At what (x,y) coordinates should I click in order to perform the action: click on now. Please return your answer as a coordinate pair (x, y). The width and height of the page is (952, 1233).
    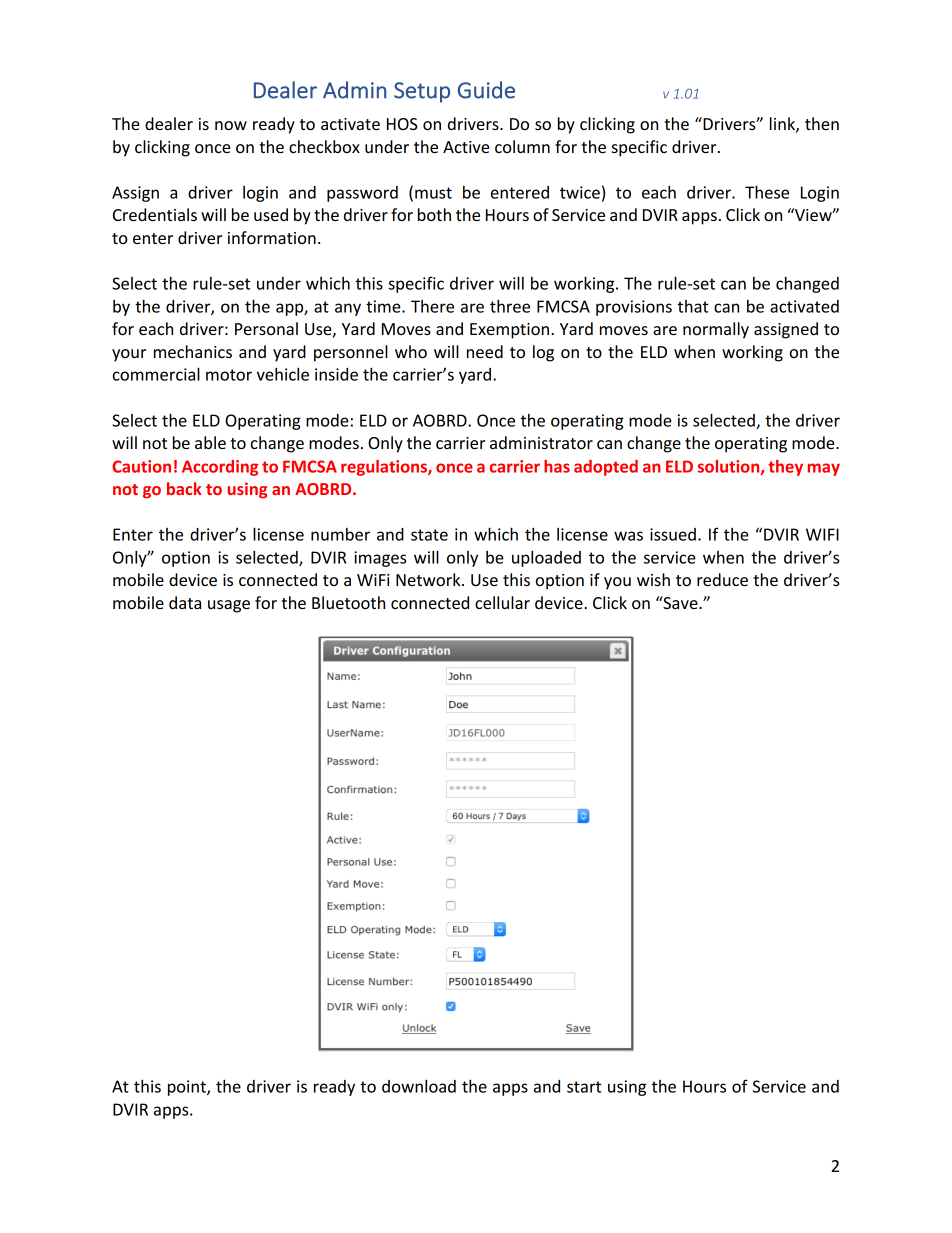
    Looking at the image, I should click on (231, 125).
